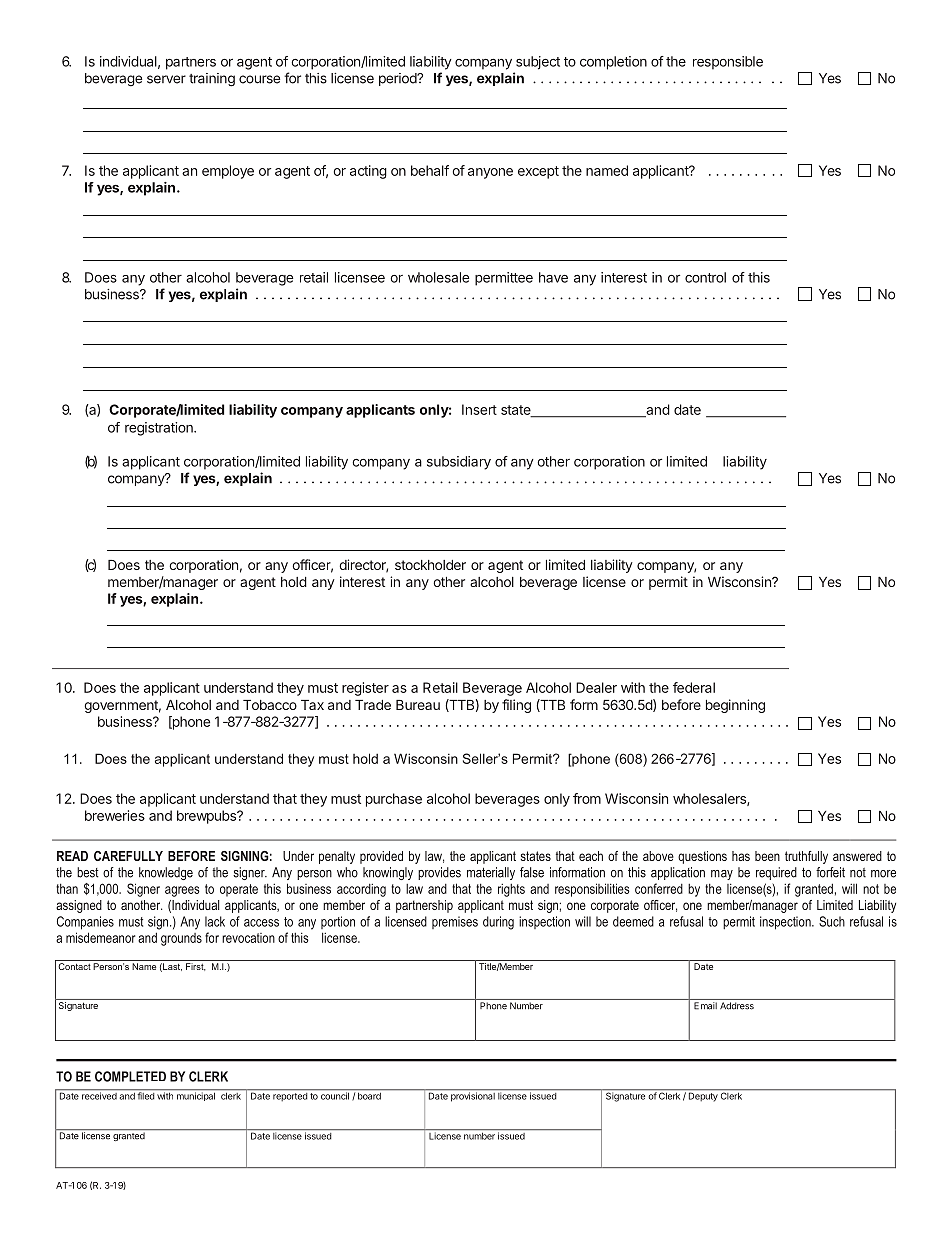 This page has width=952, height=1233. What do you see at coordinates (130, 1076) in the page?
I see `COMPLETED` at bounding box center [130, 1076].
